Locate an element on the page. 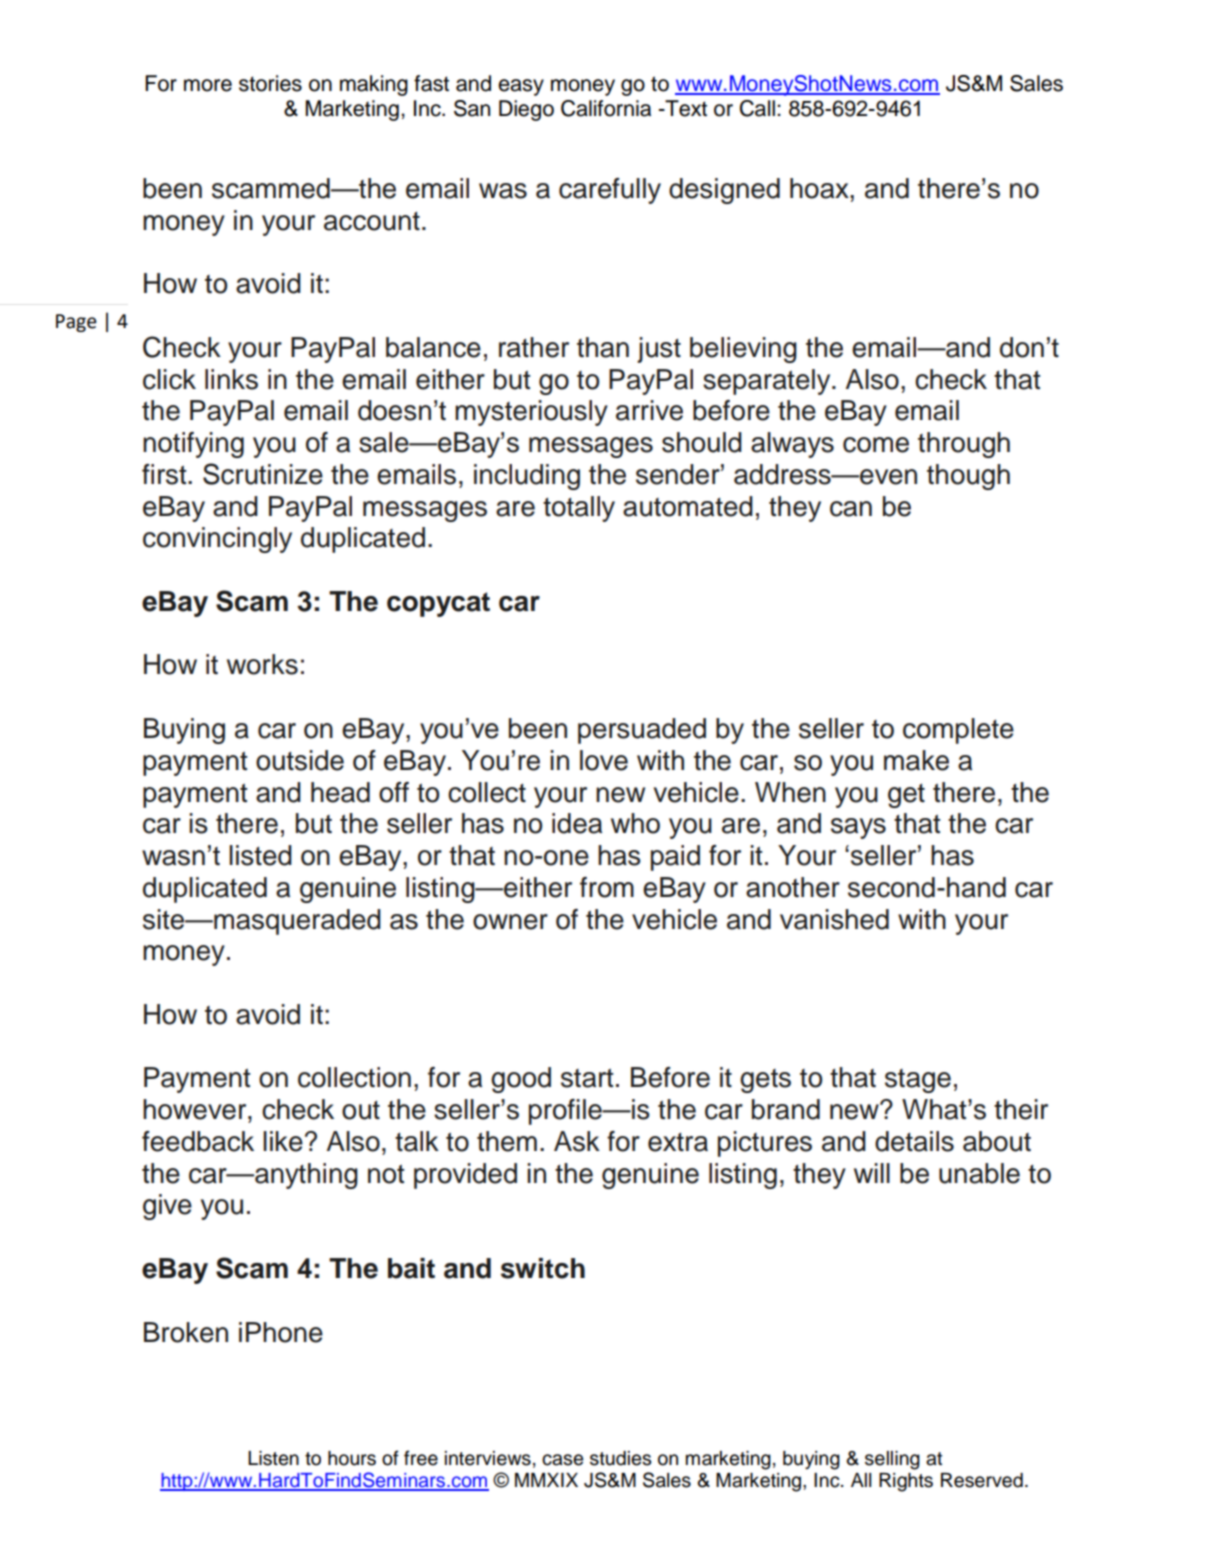 The height and width of the page is (1563, 1208). idea is located at coordinates (577, 823).
